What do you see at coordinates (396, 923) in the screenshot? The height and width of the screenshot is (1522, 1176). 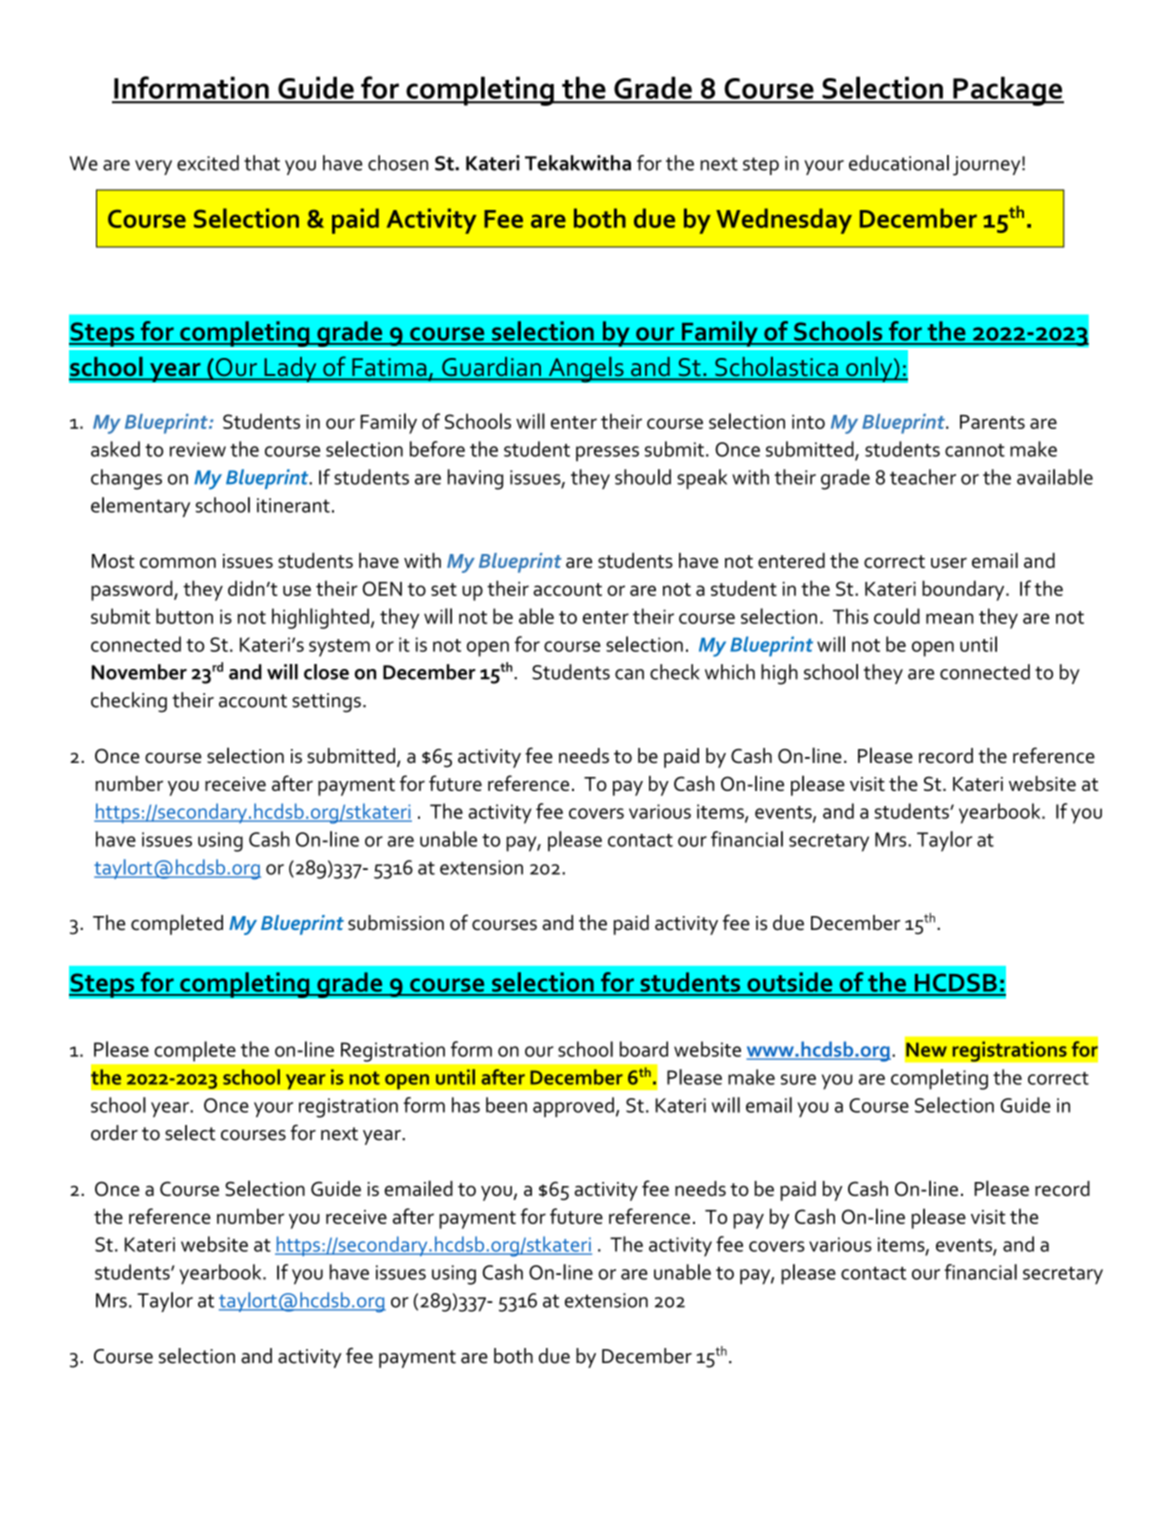 I see `submission` at bounding box center [396, 923].
